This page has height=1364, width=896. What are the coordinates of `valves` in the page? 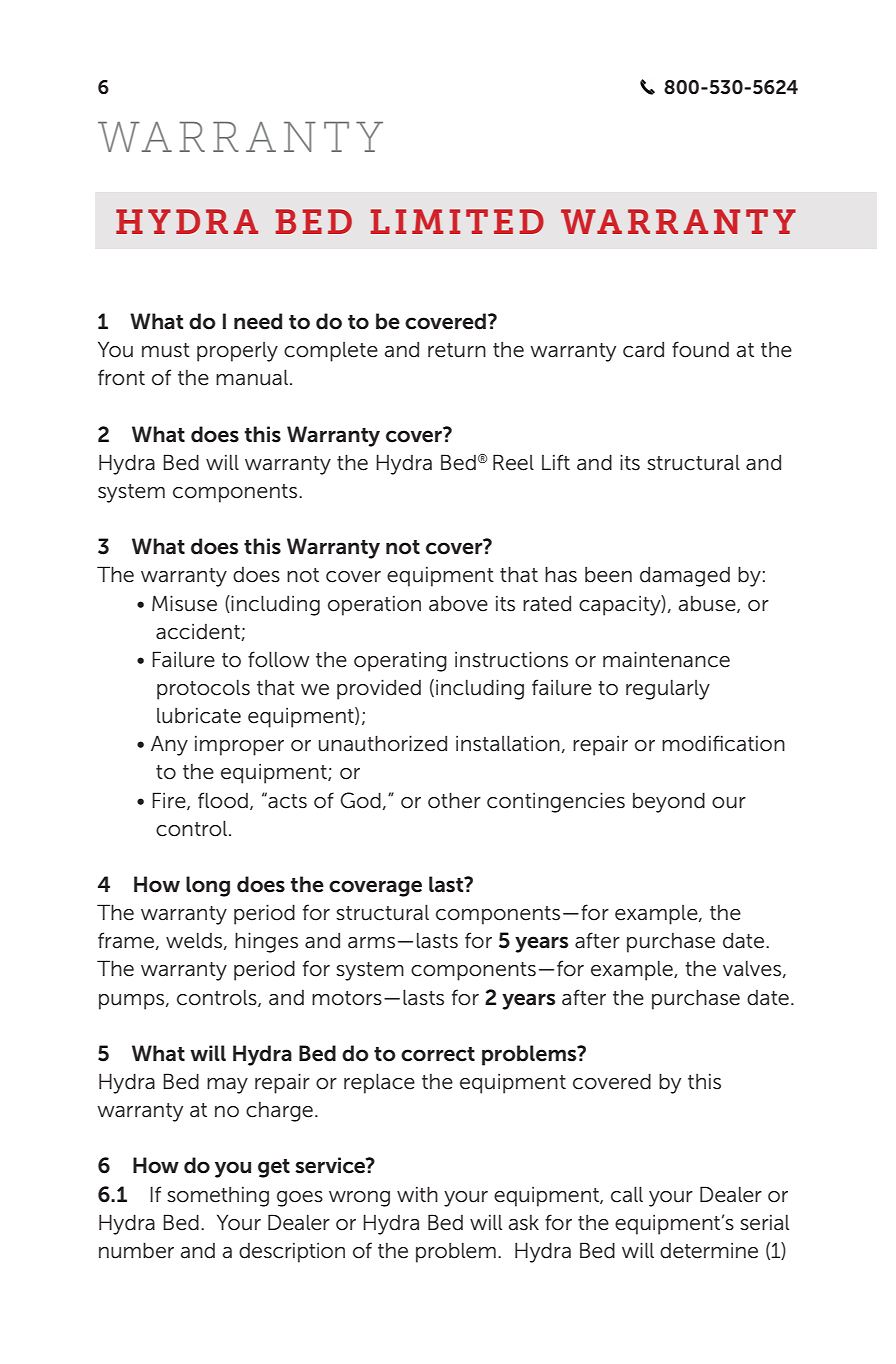 It's located at (753, 969).
